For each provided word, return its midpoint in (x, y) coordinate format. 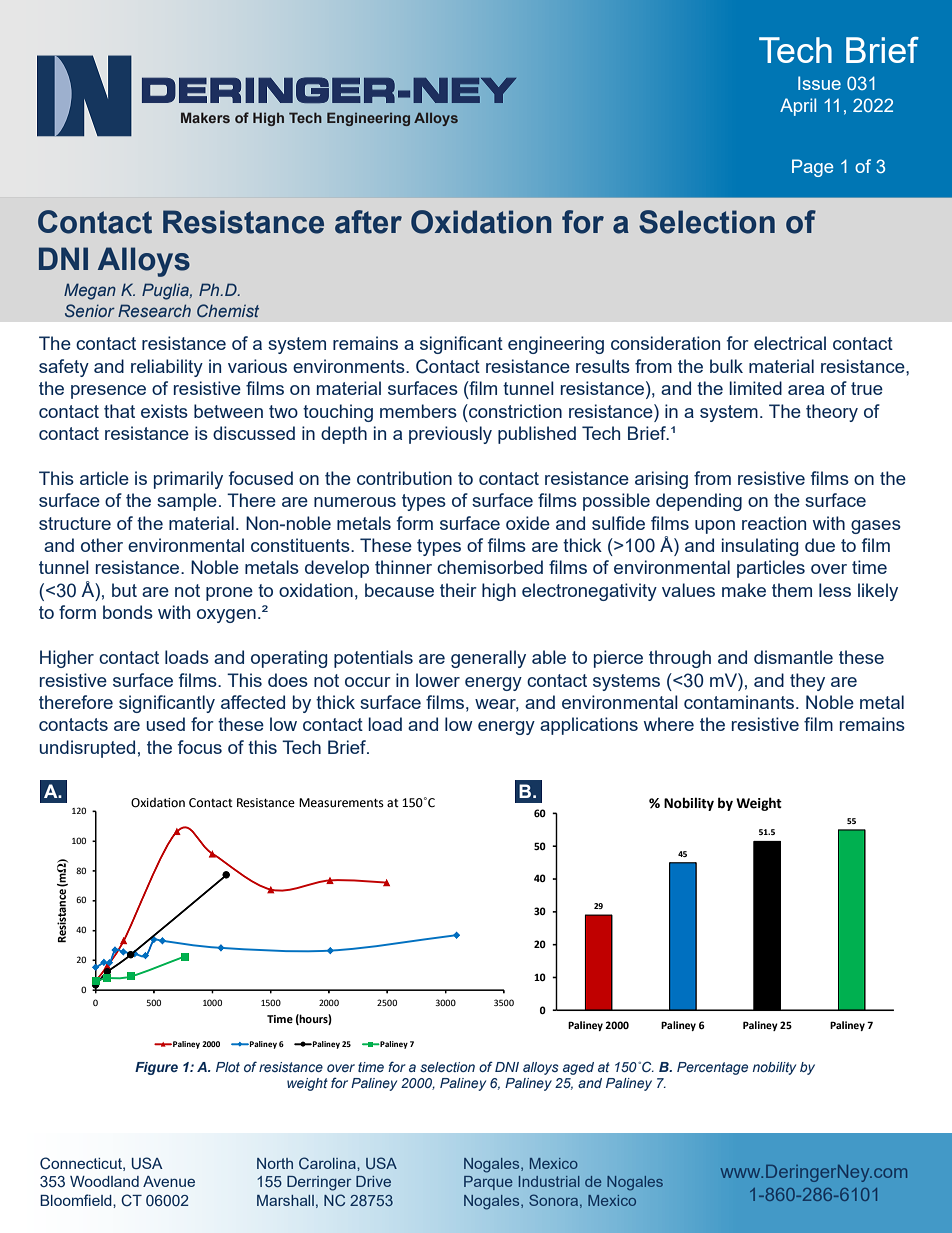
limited (755, 388)
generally (488, 659)
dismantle (793, 657)
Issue (819, 83)
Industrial (549, 1181)
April (798, 107)
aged (578, 1068)
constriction (514, 411)
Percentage (712, 1068)
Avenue (169, 1181)
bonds (128, 612)
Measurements (341, 803)
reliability (167, 368)
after (368, 222)
